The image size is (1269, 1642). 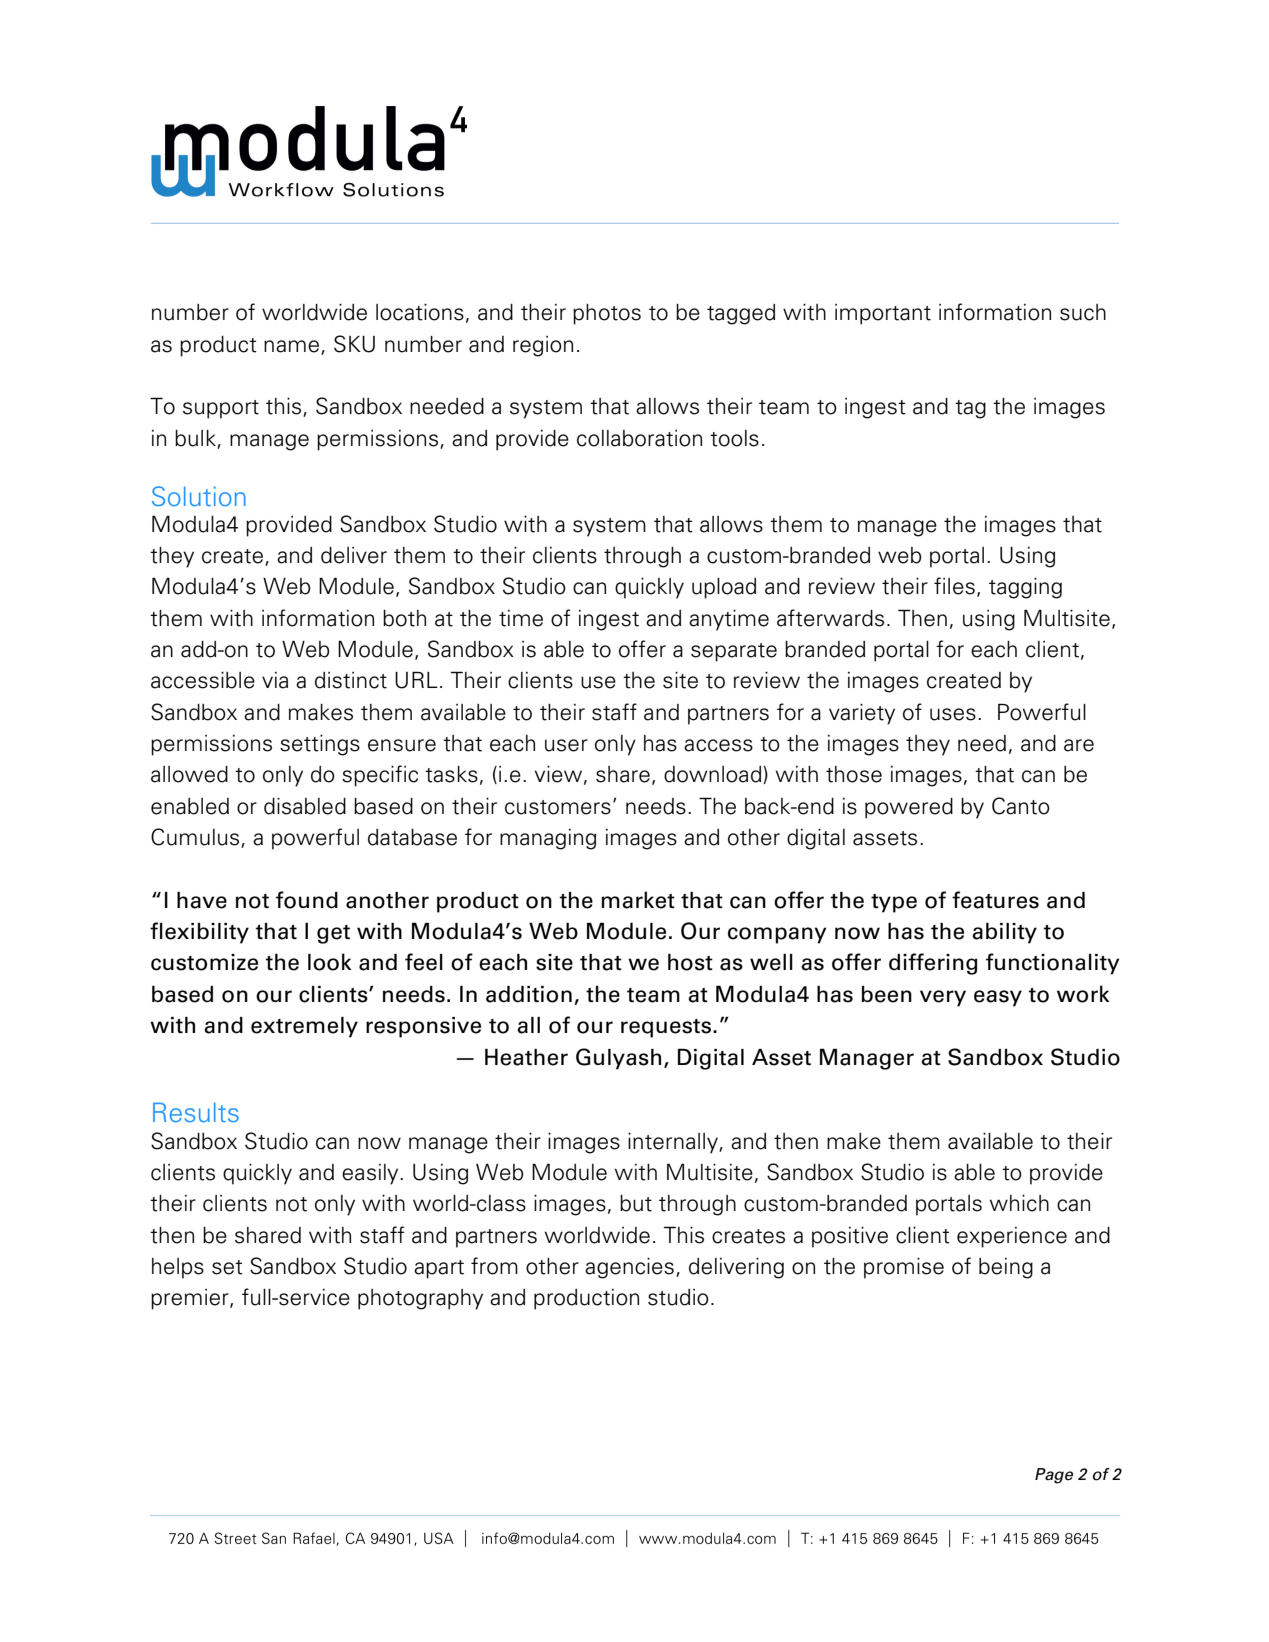 I want to click on agencies, so click(x=629, y=1268).
